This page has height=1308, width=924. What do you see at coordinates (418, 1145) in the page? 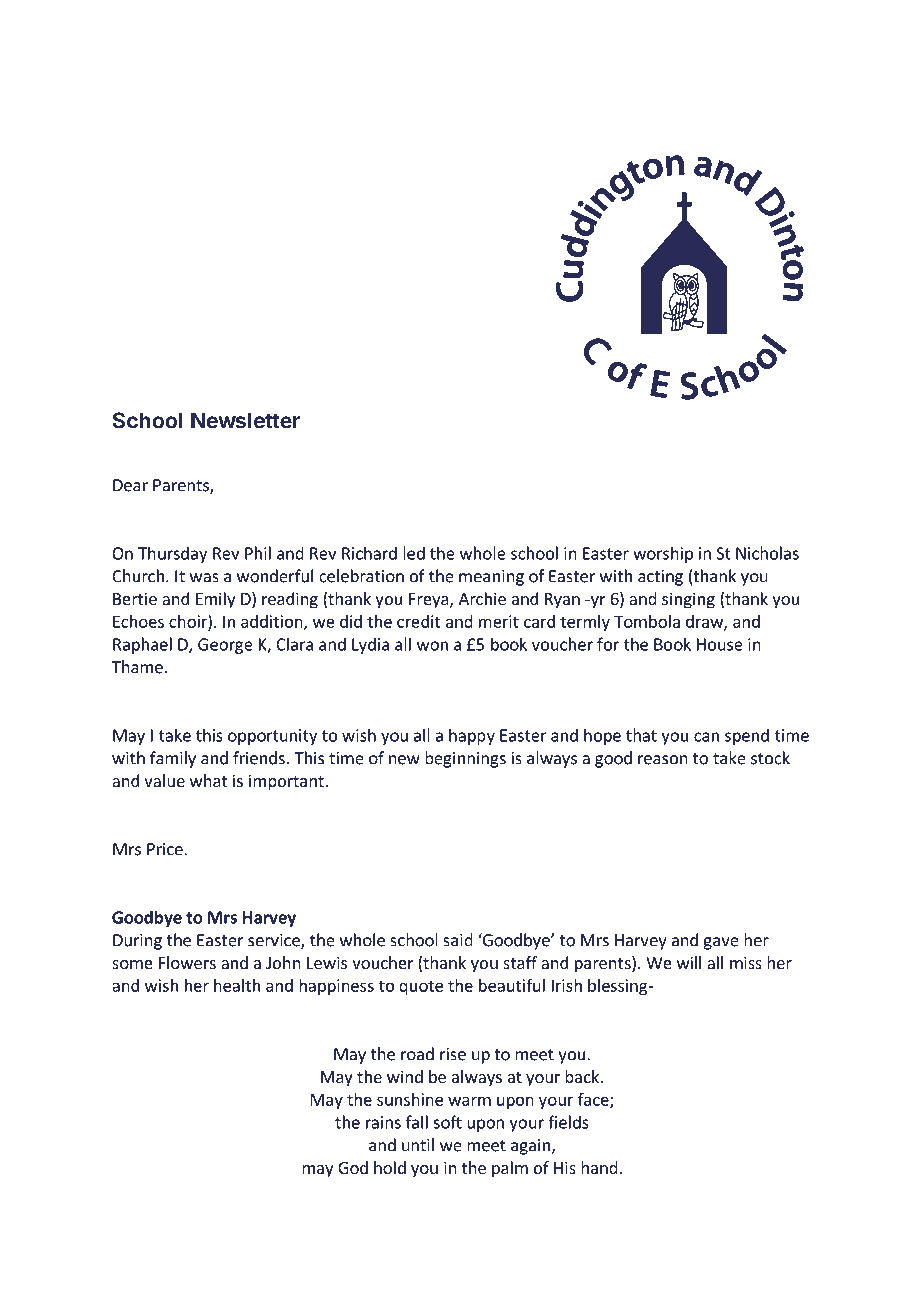
I see `until` at bounding box center [418, 1145].
